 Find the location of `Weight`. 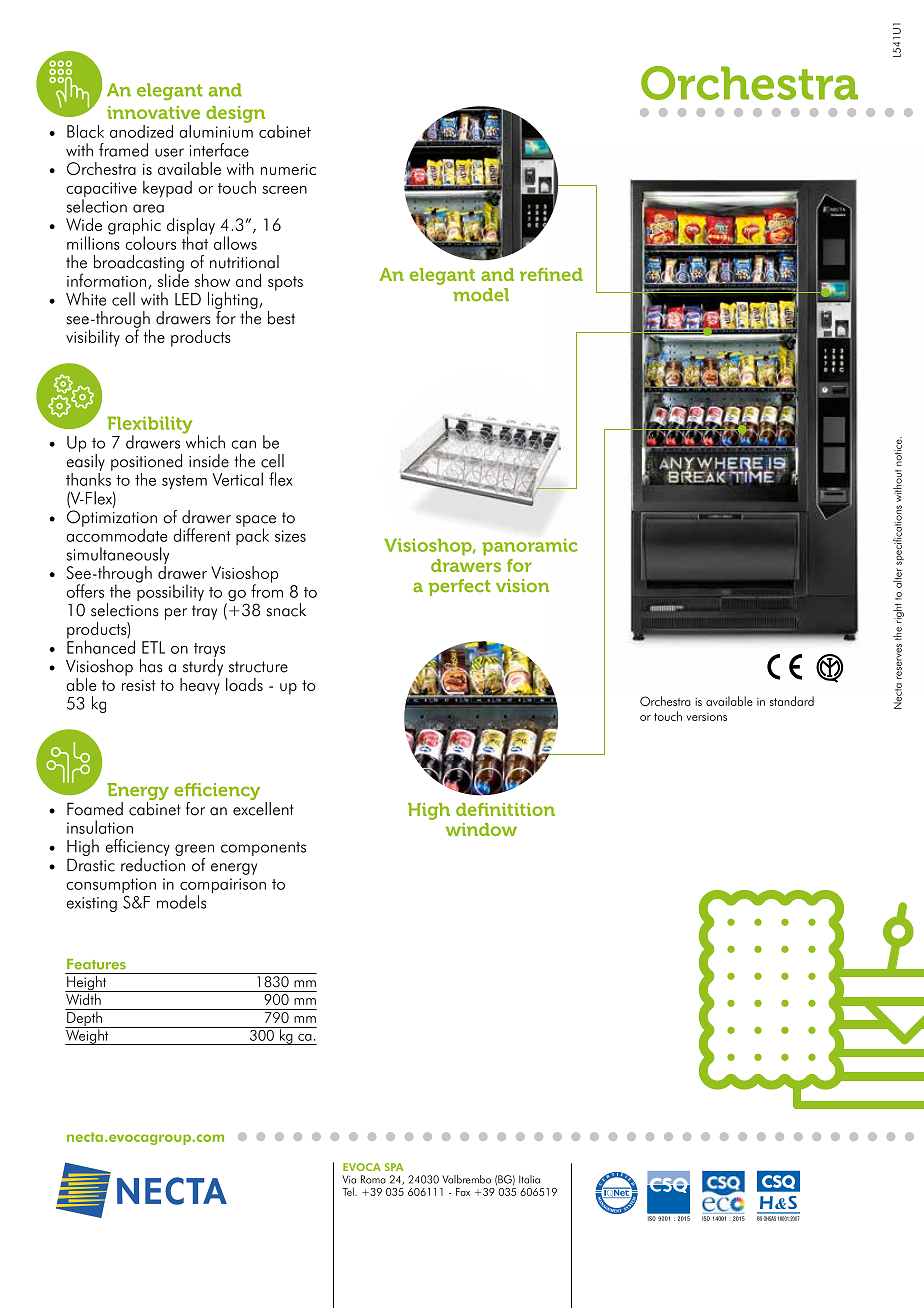

Weight is located at coordinates (88, 1036).
